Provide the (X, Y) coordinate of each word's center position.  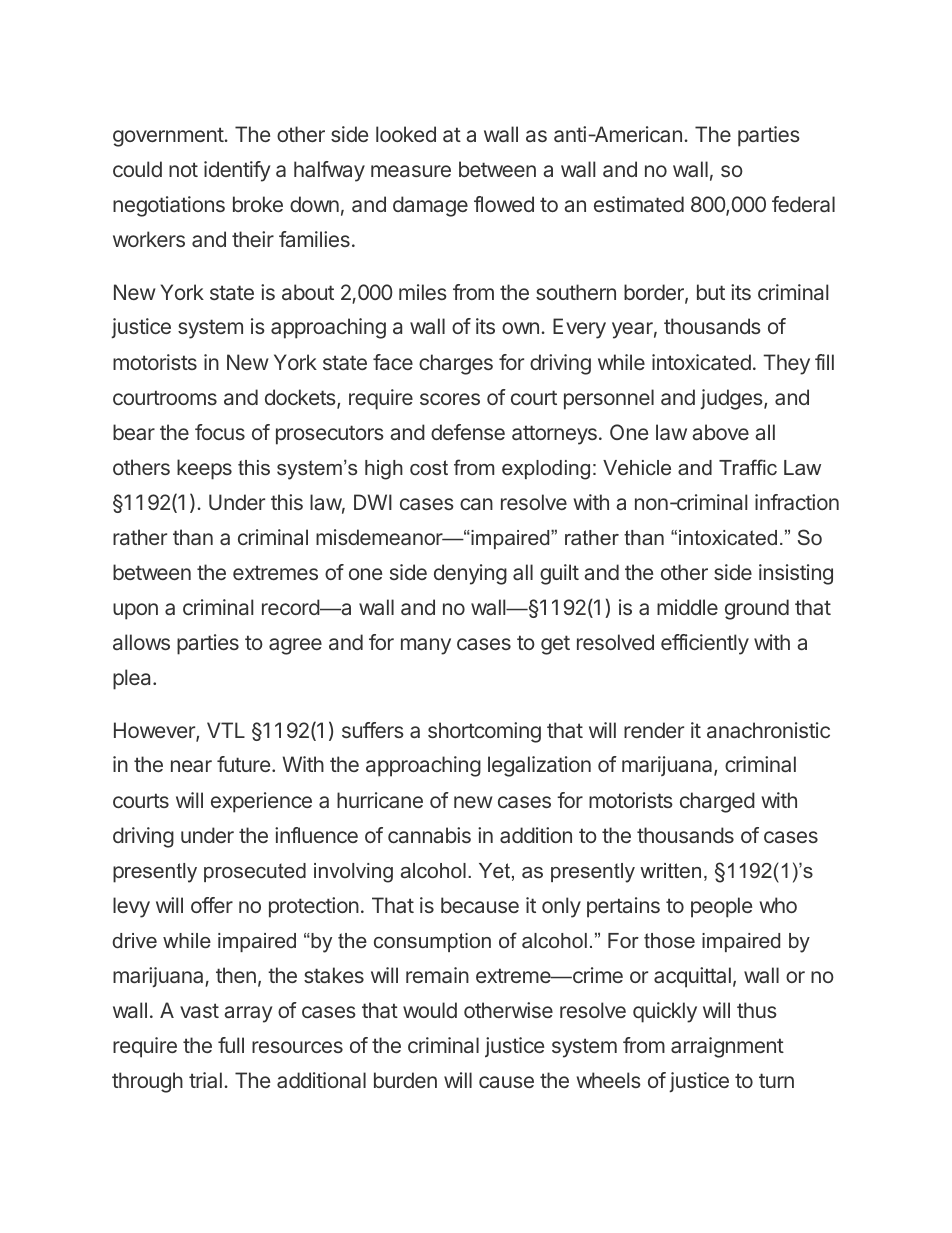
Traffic (748, 467)
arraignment (727, 1047)
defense (468, 432)
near (191, 766)
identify (237, 171)
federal (803, 204)
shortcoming (484, 732)
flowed (504, 204)
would (430, 1010)
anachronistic (768, 730)
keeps (204, 469)
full (231, 1045)
